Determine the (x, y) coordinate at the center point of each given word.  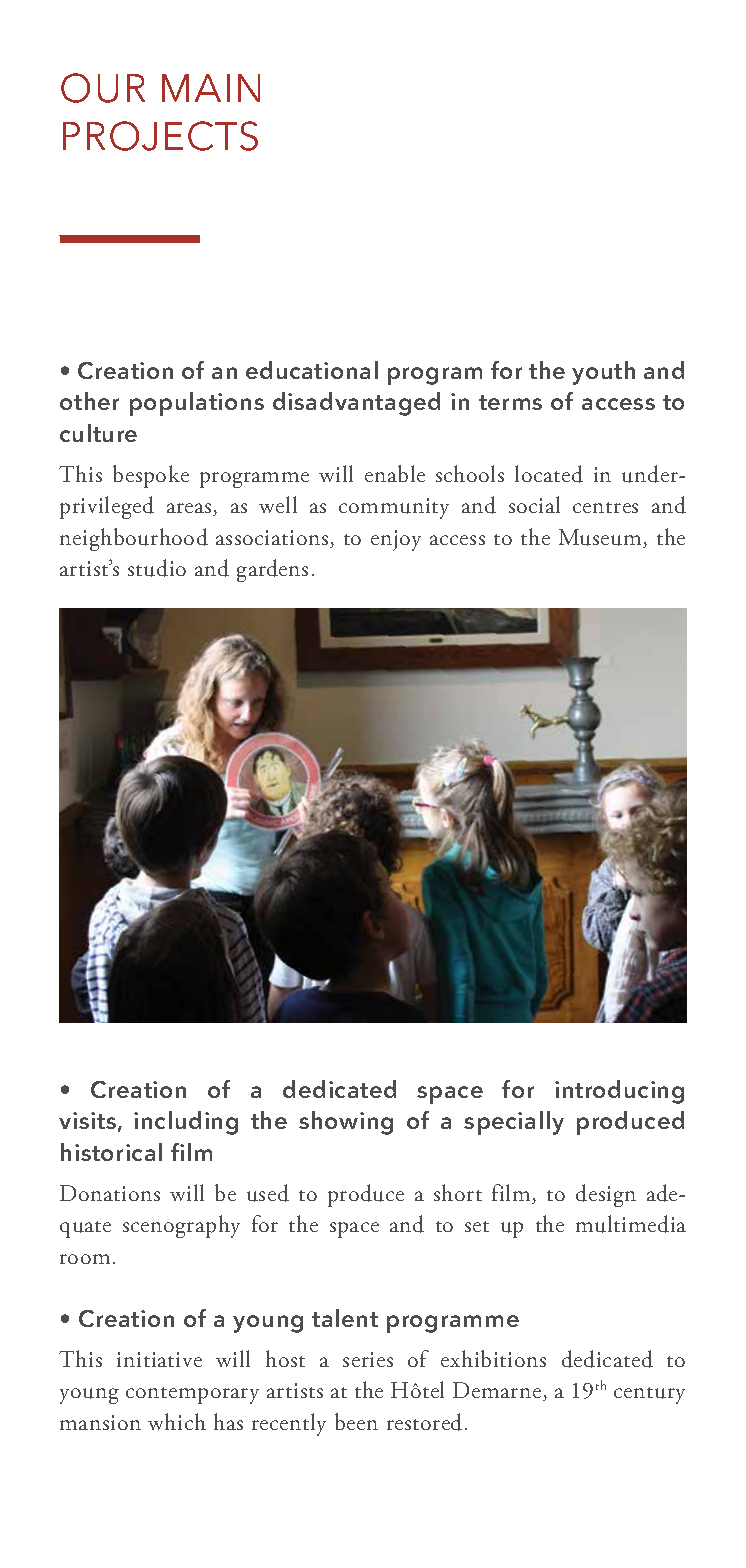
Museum (601, 538)
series (368, 1359)
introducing (619, 1092)
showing (346, 1123)
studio (157, 568)
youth (603, 373)
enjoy (396, 540)
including (186, 1123)
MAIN (211, 88)
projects (160, 136)
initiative (159, 1359)
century (649, 1395)
